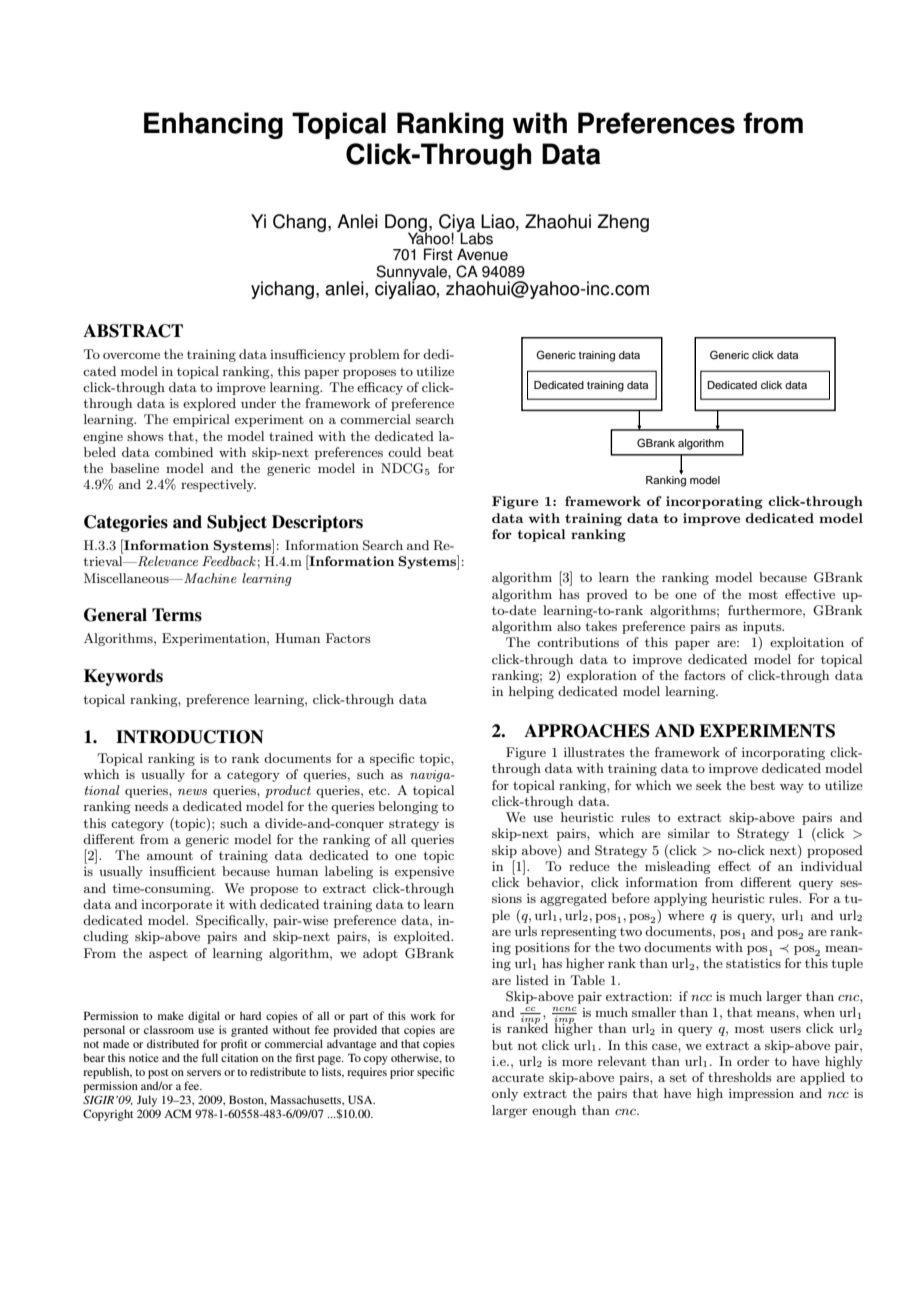 This document has width=924, height=1308. What do you see at coordinates (213, 125) in the document?
I see `Enhancing` at bounding box center [213, 125].
